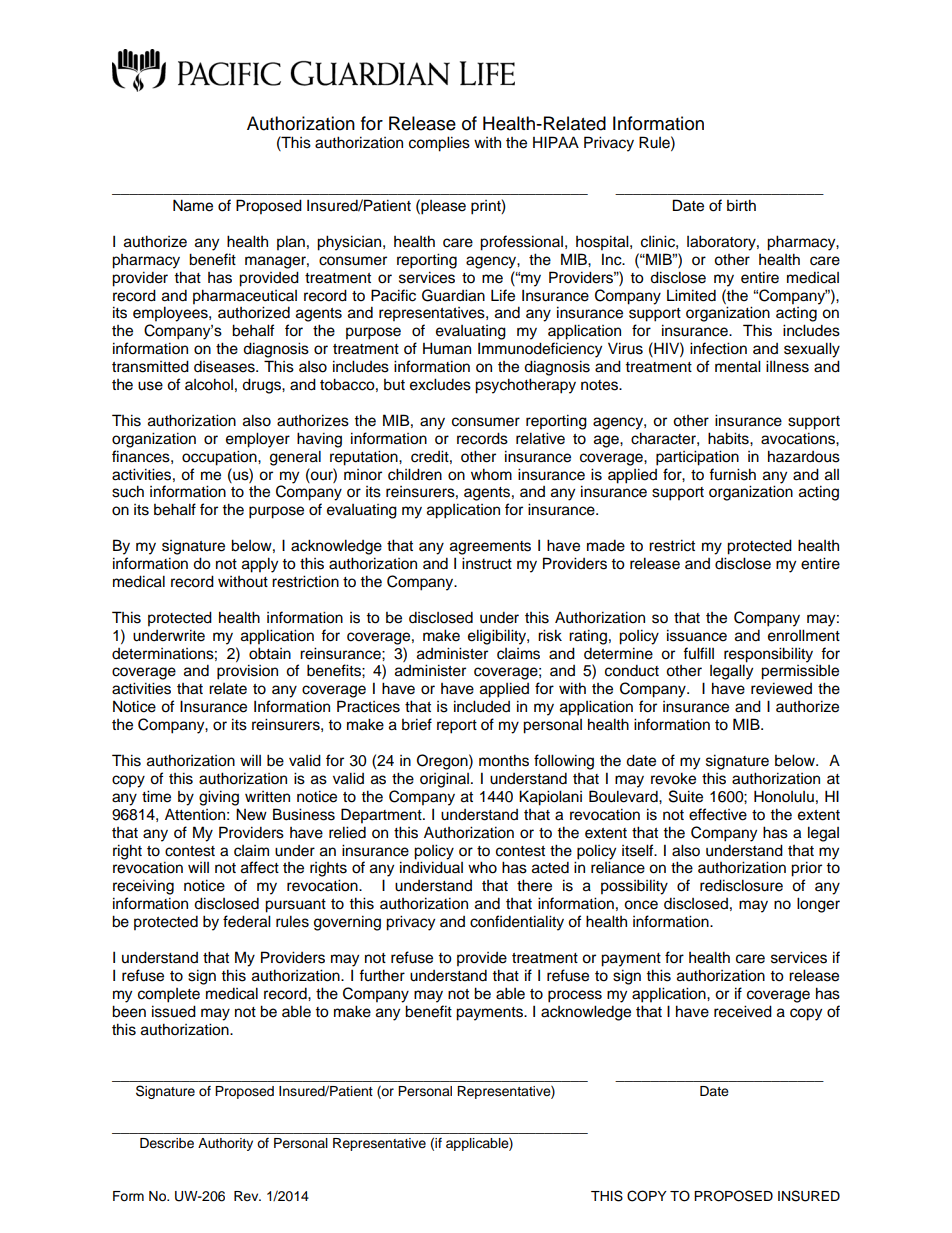 Image resolution: width=952 pixels, height=1233 pixels. I want to click on process, so click(575, 996).
